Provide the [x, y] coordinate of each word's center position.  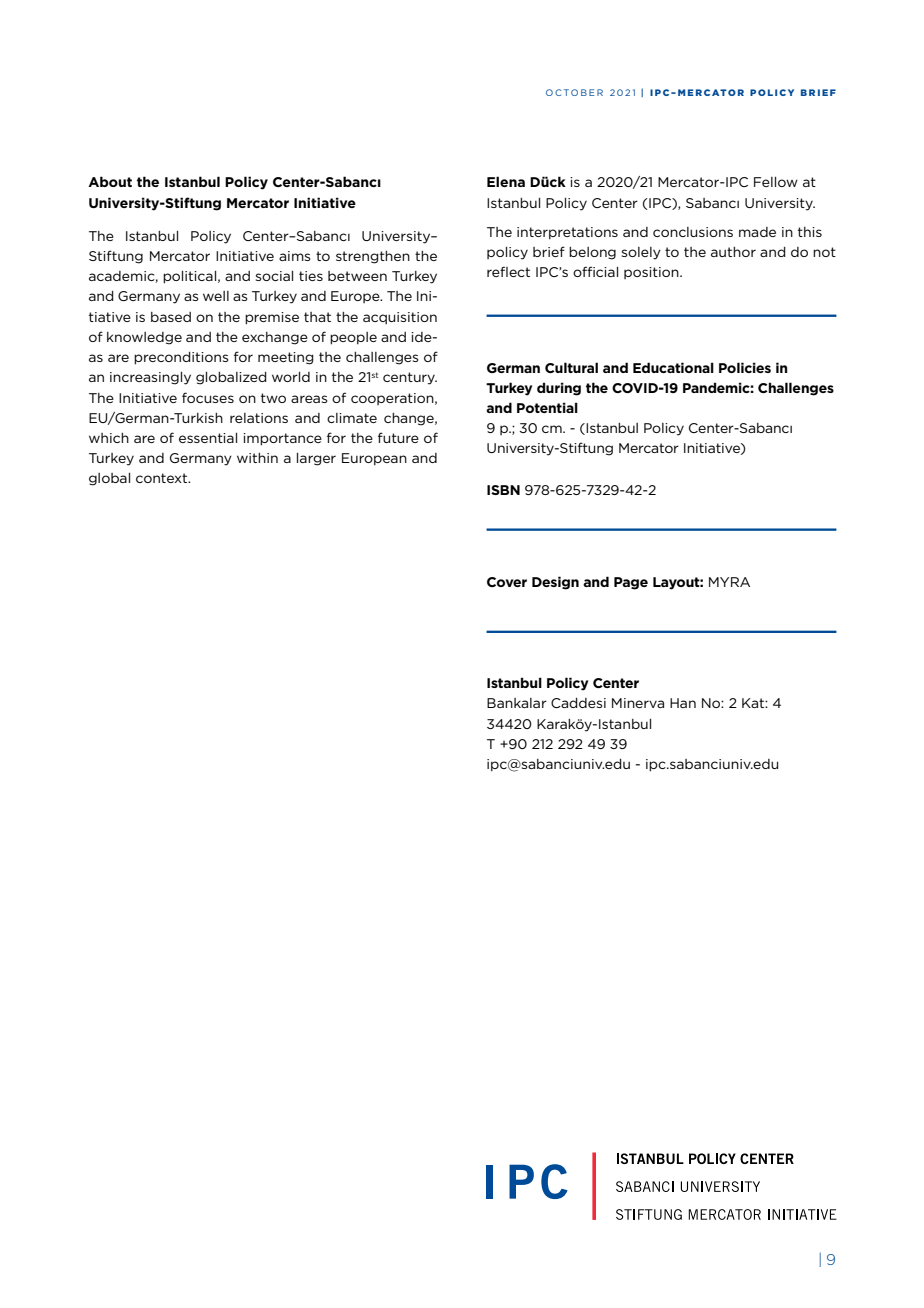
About [110, 181]
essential [208, 438]
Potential [547, 407]
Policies [745, 367]
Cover [507, 582]
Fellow [776, 182]
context [163, 478]
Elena [506, 181]
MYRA [729, 582]
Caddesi [578, 703]
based [171, 317]
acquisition [400, 318]
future [398, 437]
